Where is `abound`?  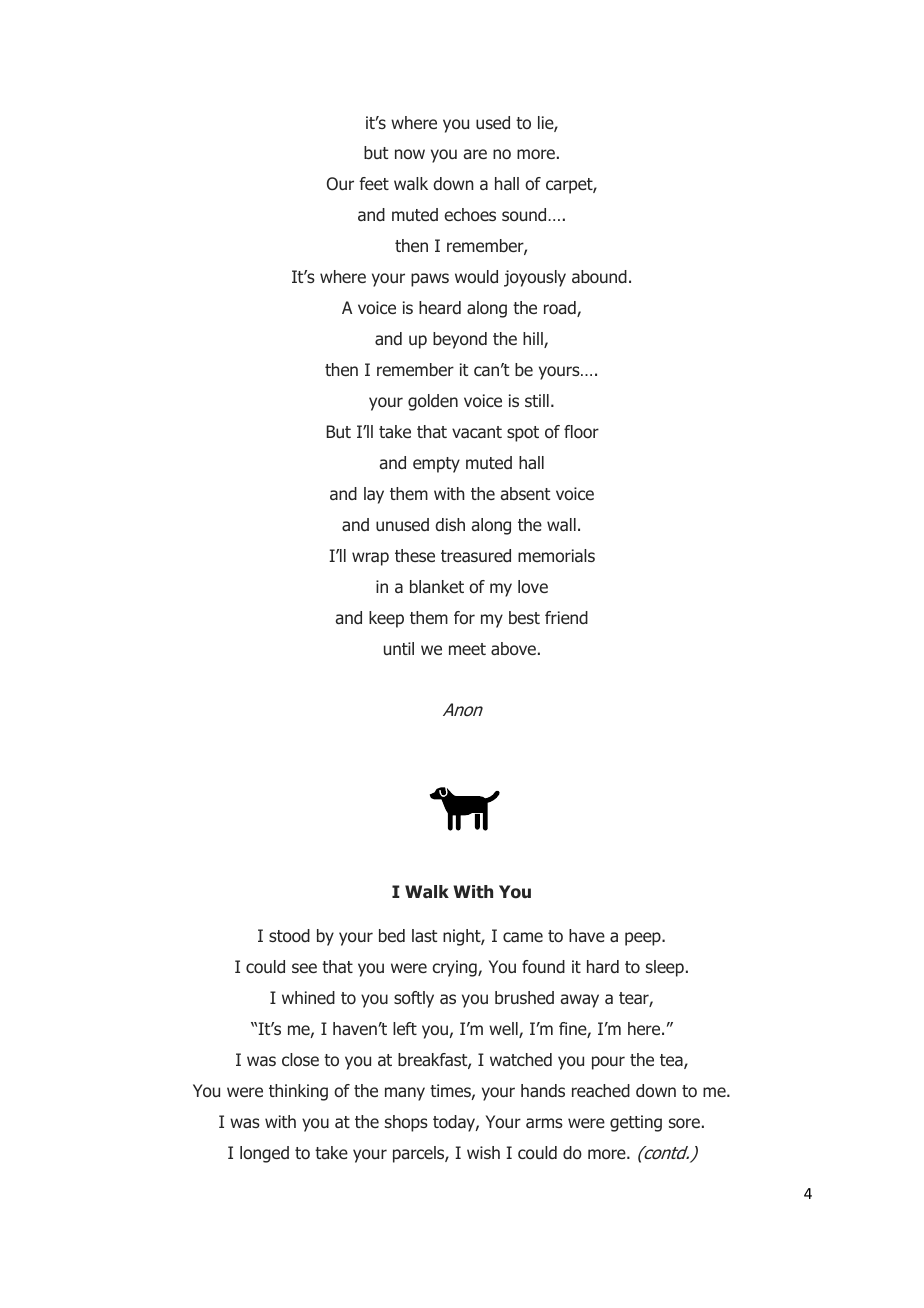
abound is located at coordinates (599, 277).
